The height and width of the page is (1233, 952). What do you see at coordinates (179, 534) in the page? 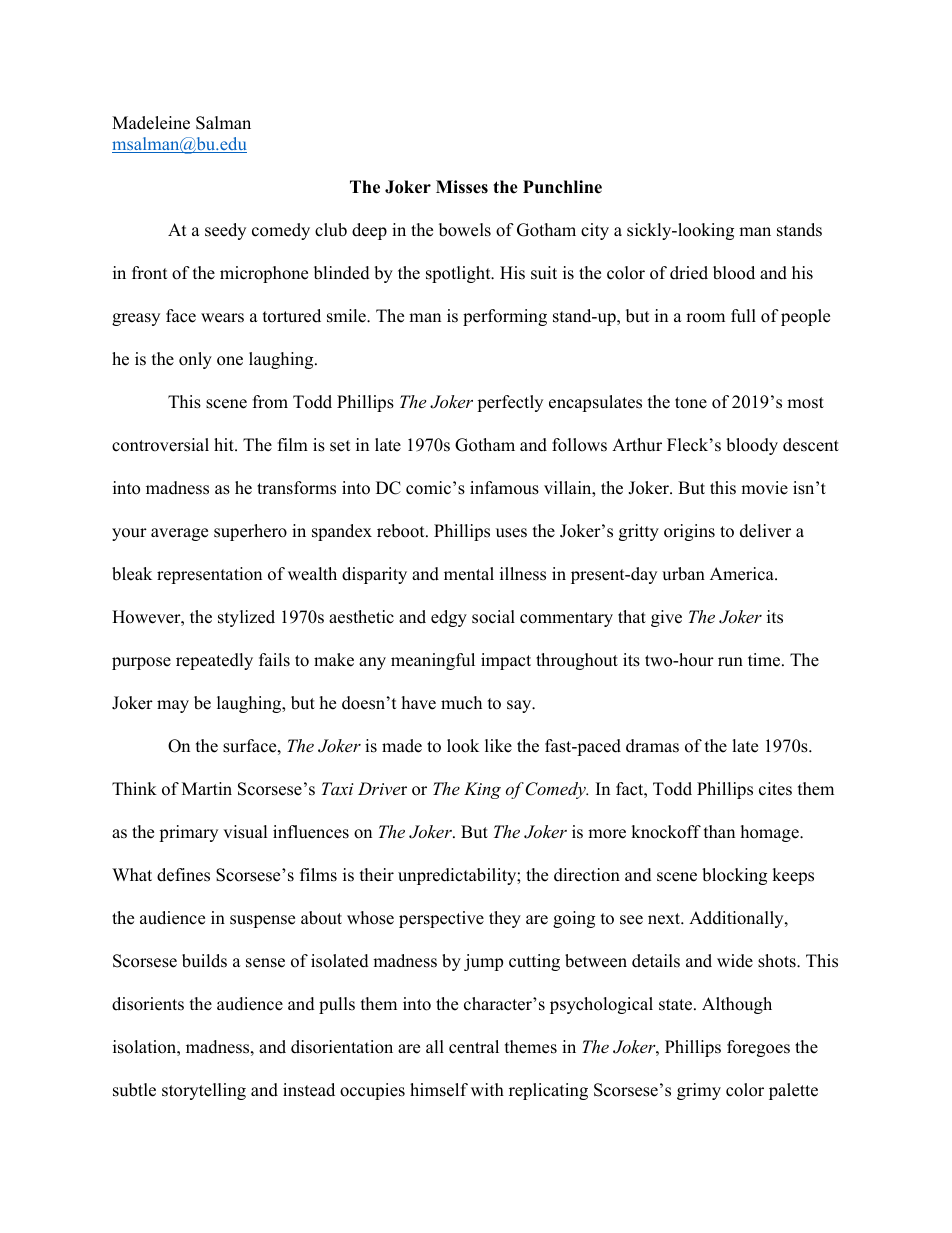
I see `average` at bounding box center [179, 534].
